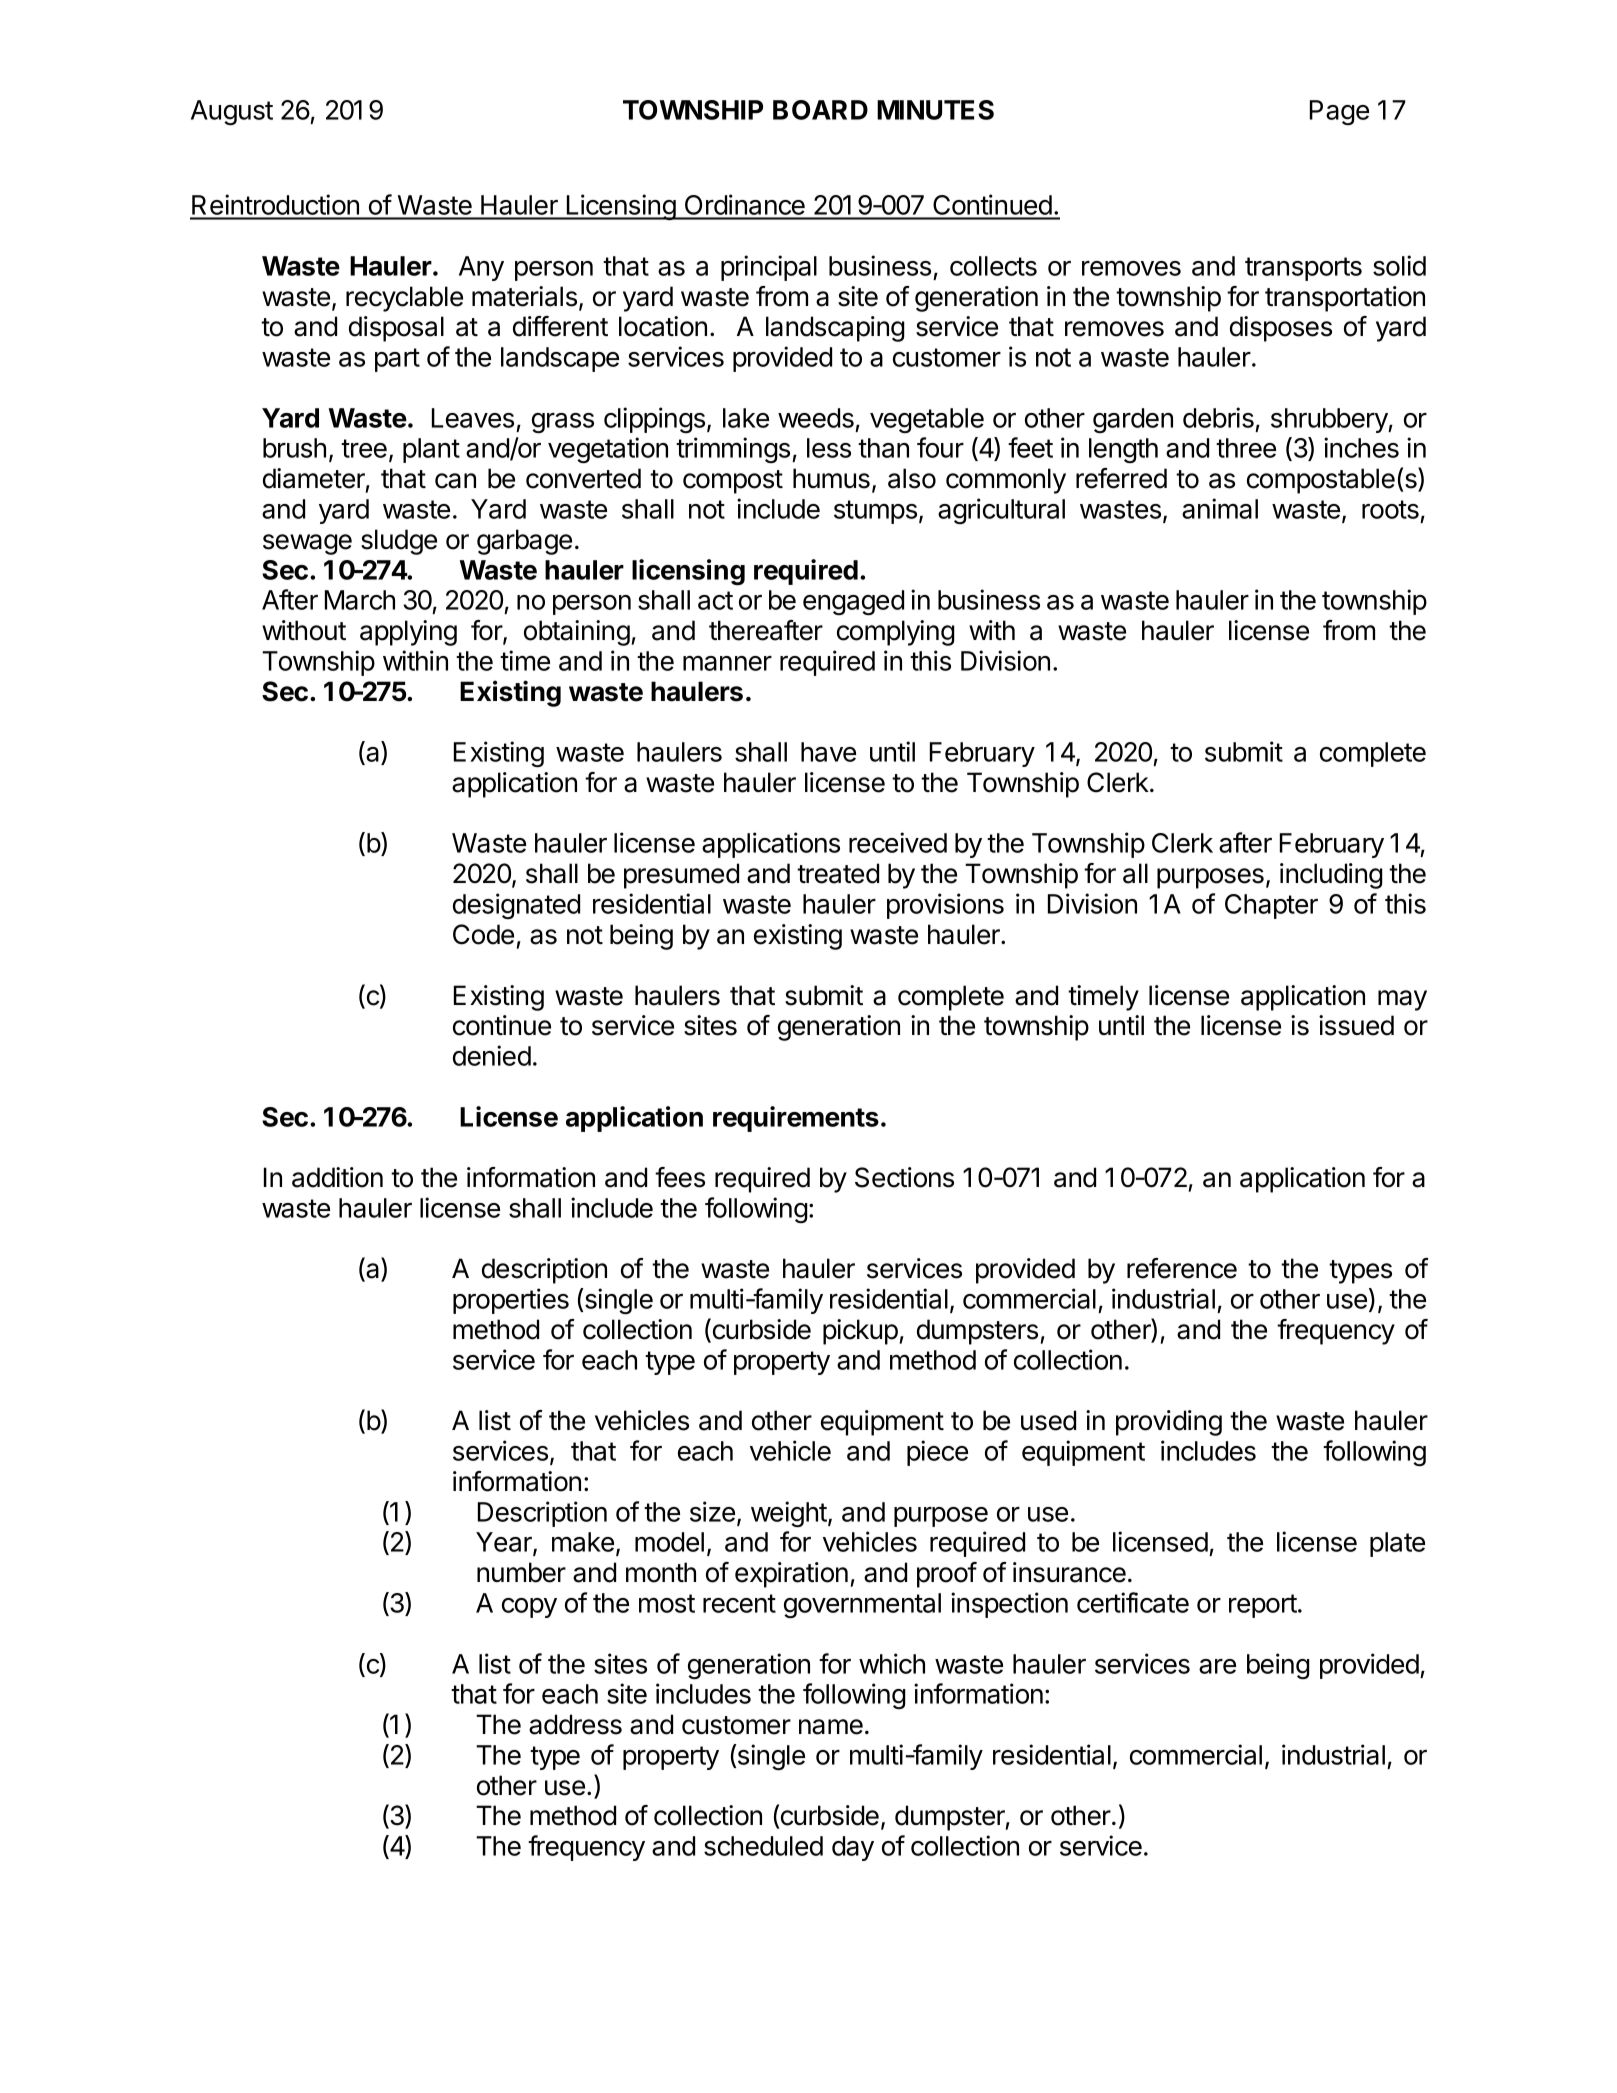  Describe the element at coordinates (575, 1724) in the screenshot. I see `address` at that location.
